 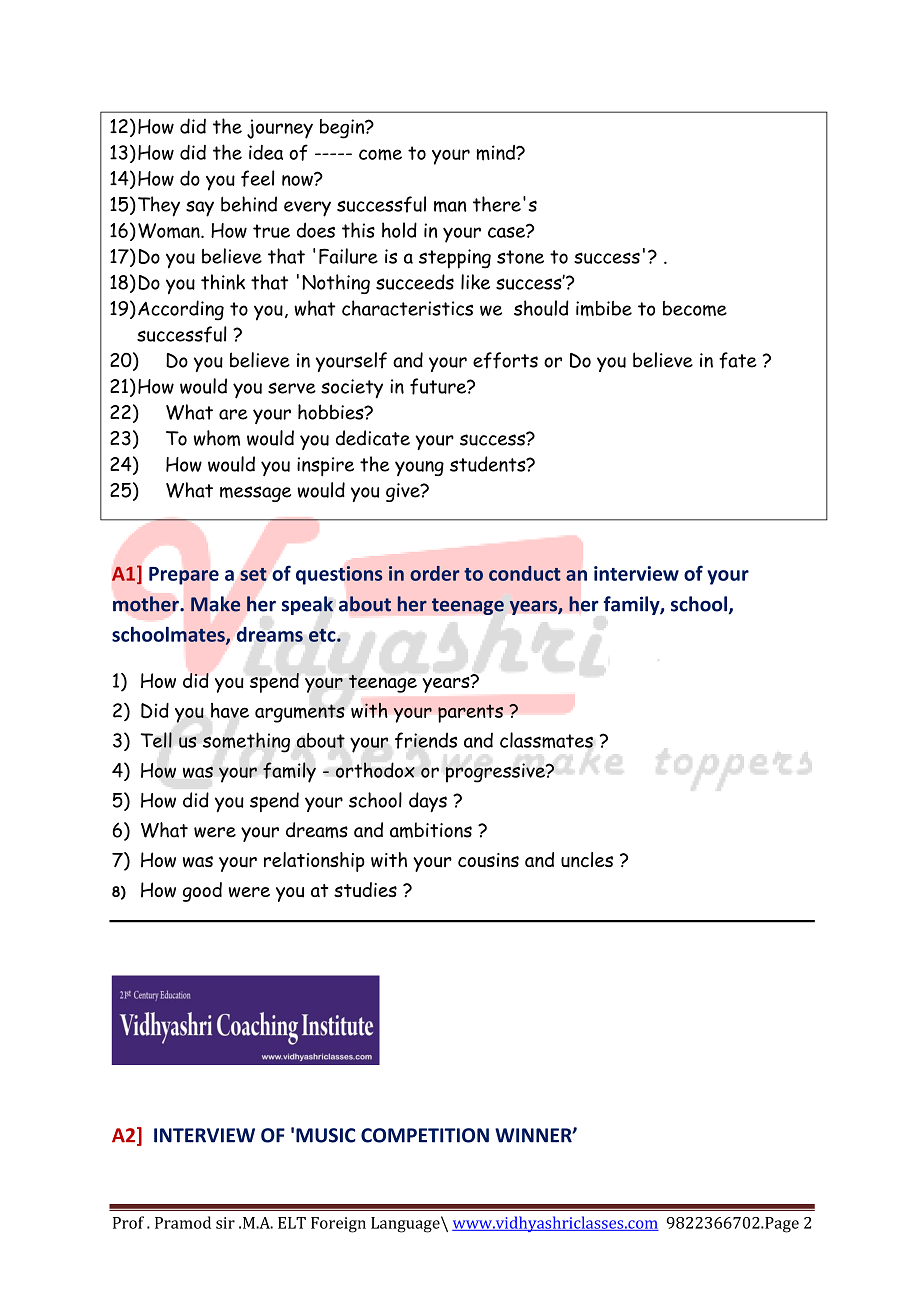 I want to click on mind, so click(x=496, y=153).
